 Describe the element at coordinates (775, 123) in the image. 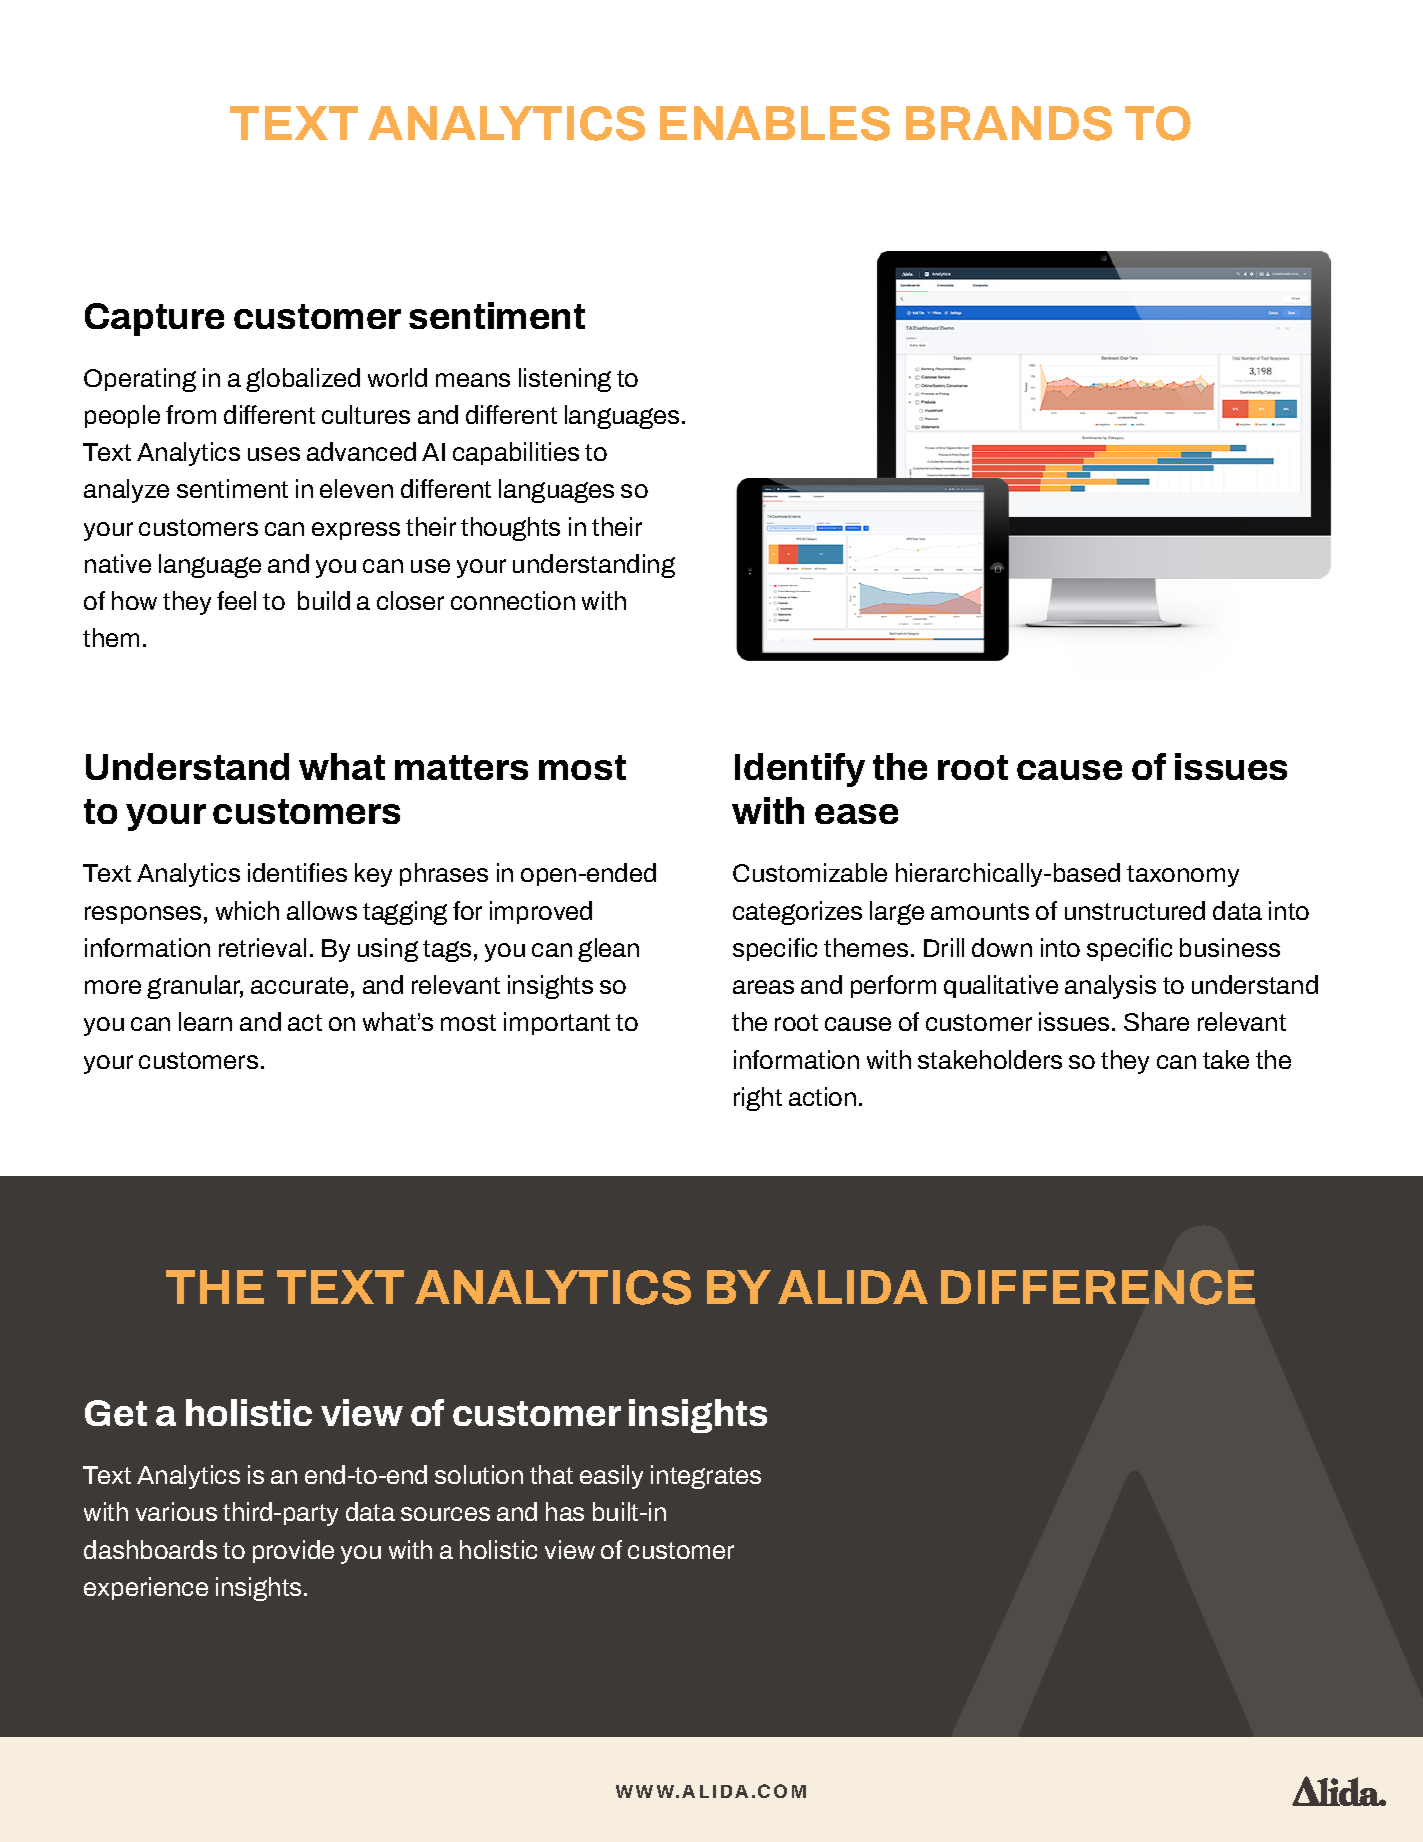

I see `ENABLES` at that location.
